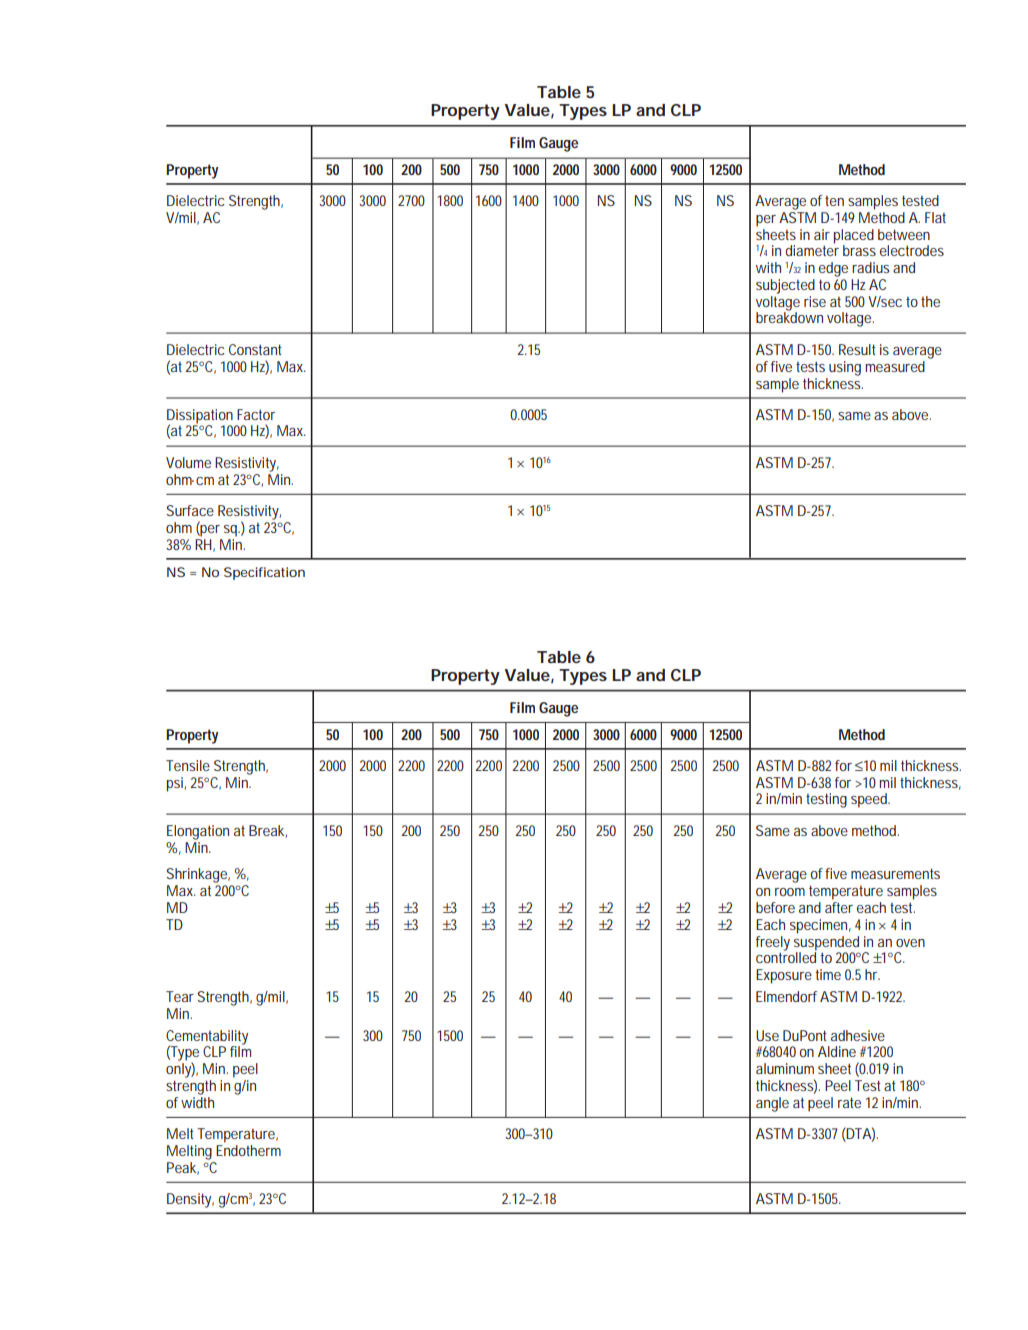  What do you see at coordinates (859, 250) in the screenshot?
I see `brass` at bounding box center [859, 250].
